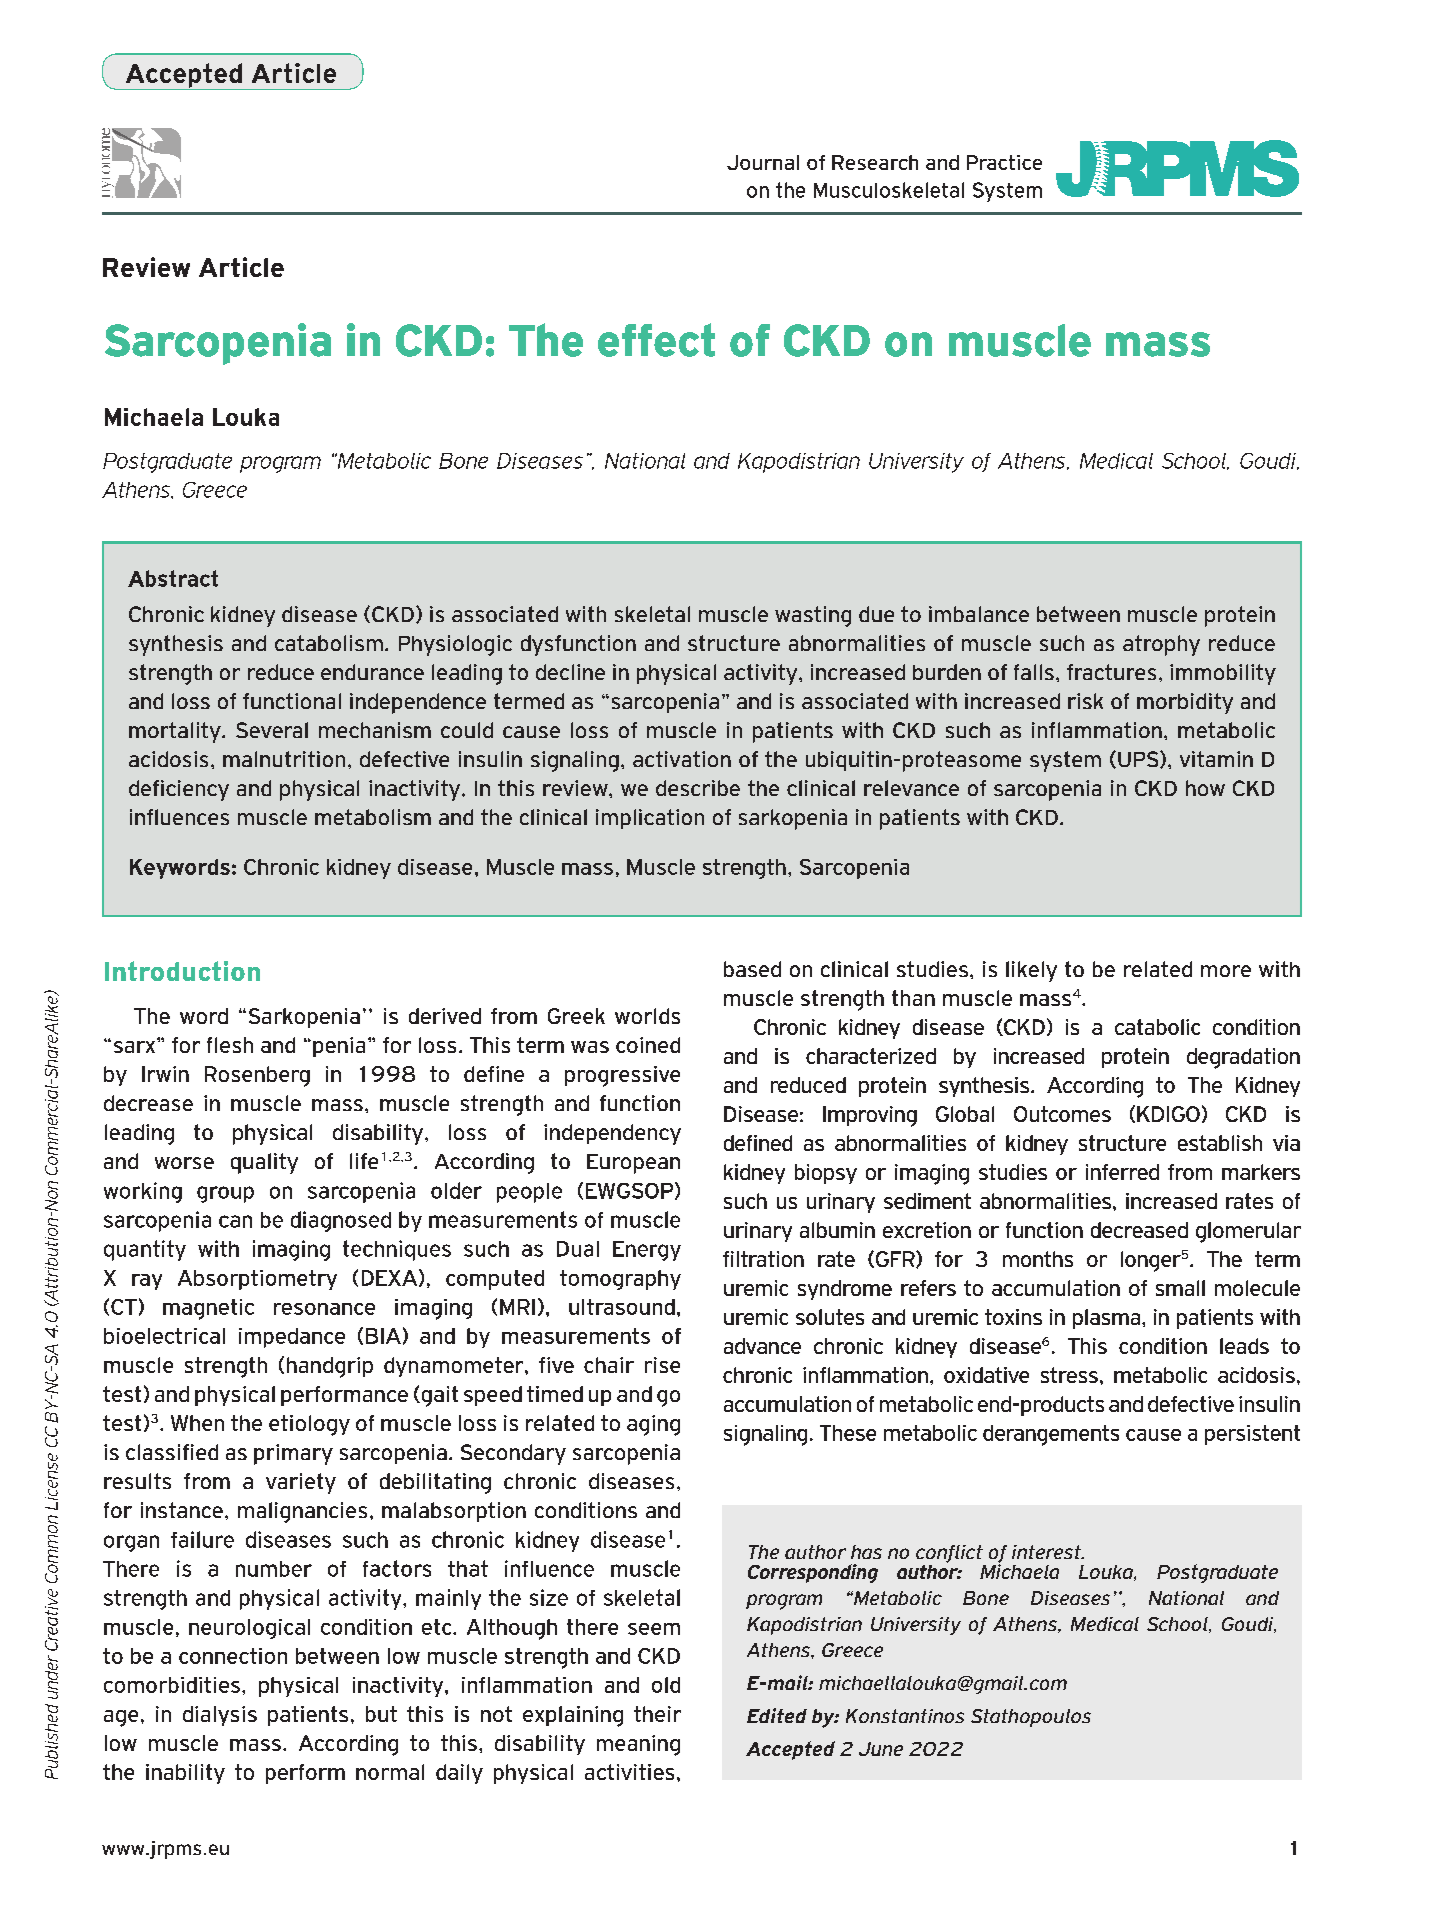 This screenshot has height=1917, width=1438. I want to click on implication, so click(650, 819).
